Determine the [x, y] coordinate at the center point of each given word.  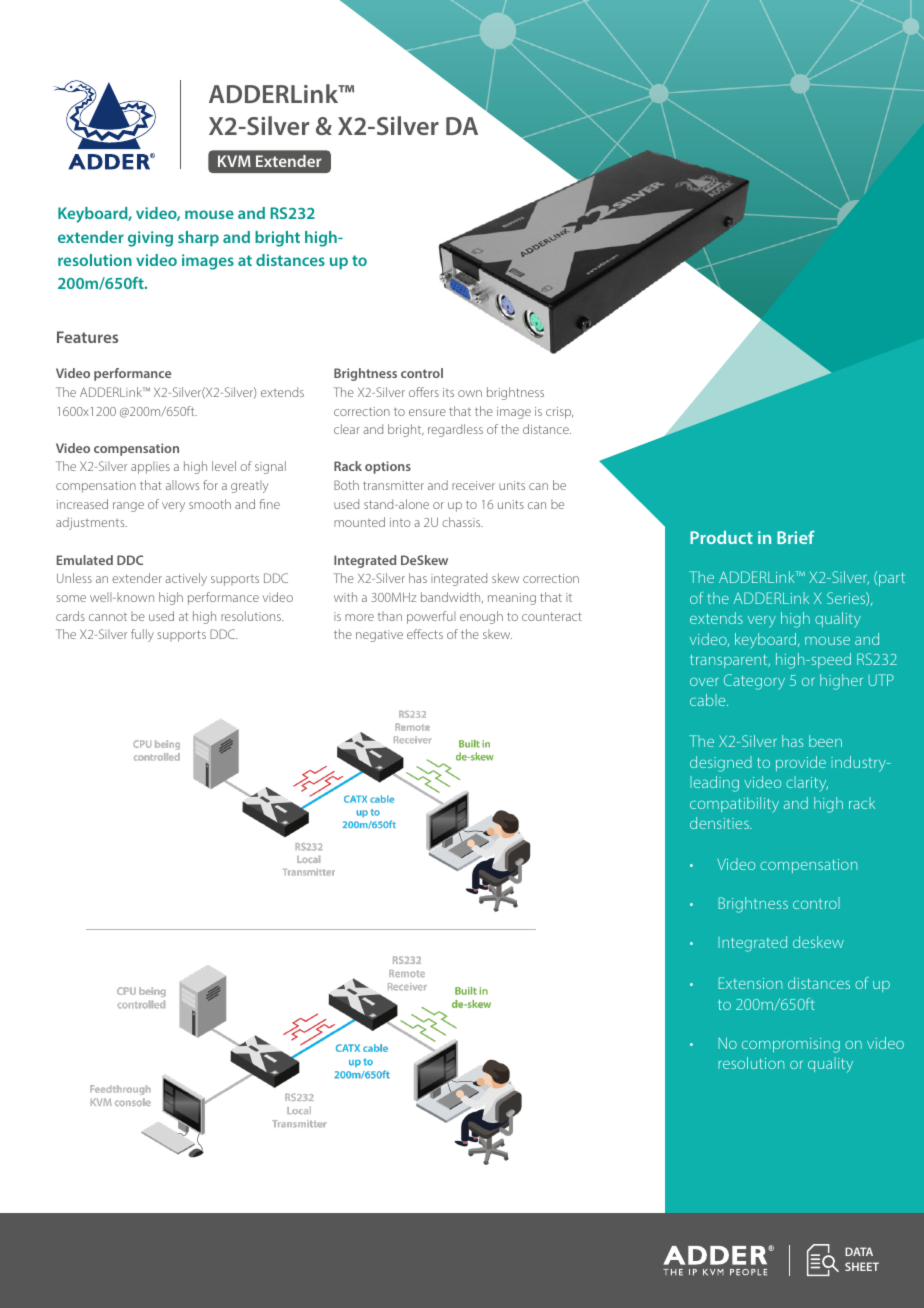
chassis [462, 522]
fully [142, 635]
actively [186, 579]
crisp [559, 413]
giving [150, 239]
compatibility [734, 805]
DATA [859, 1251]
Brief [795, 537]
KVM [234, 161]
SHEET [862, 1266]
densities [720, 823]
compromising [791, 1045]
